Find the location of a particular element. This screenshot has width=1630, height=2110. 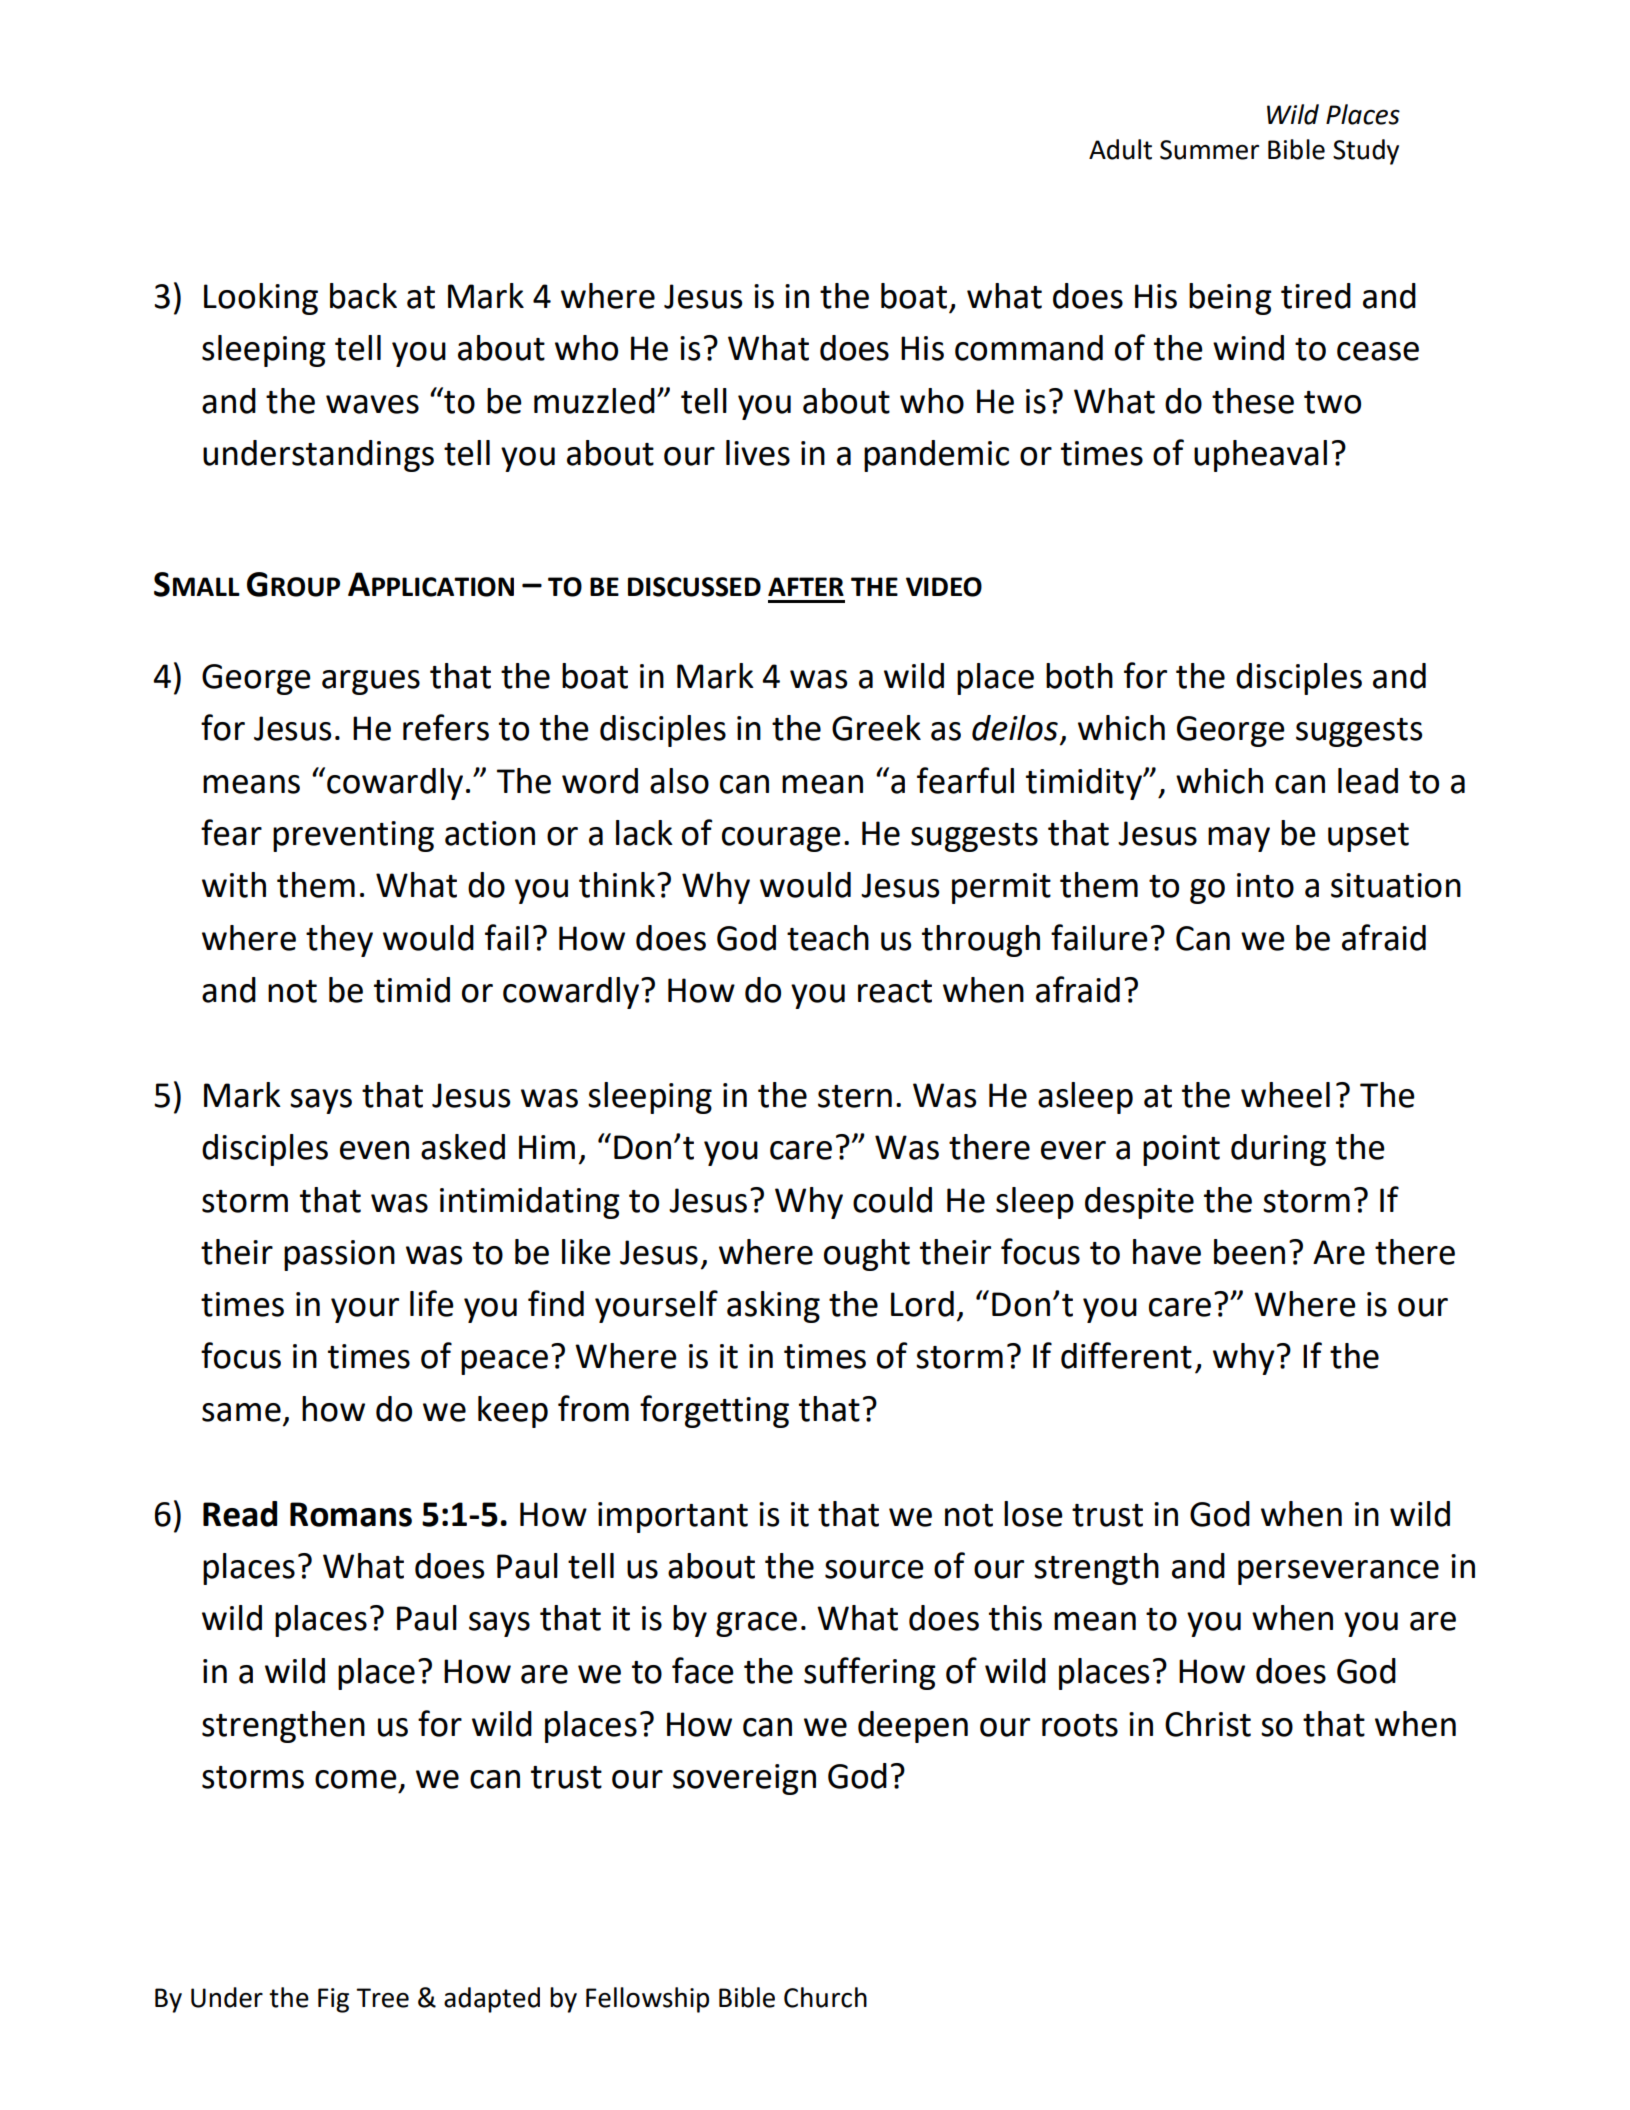

Summer is located at coordinates (1209, 150).
